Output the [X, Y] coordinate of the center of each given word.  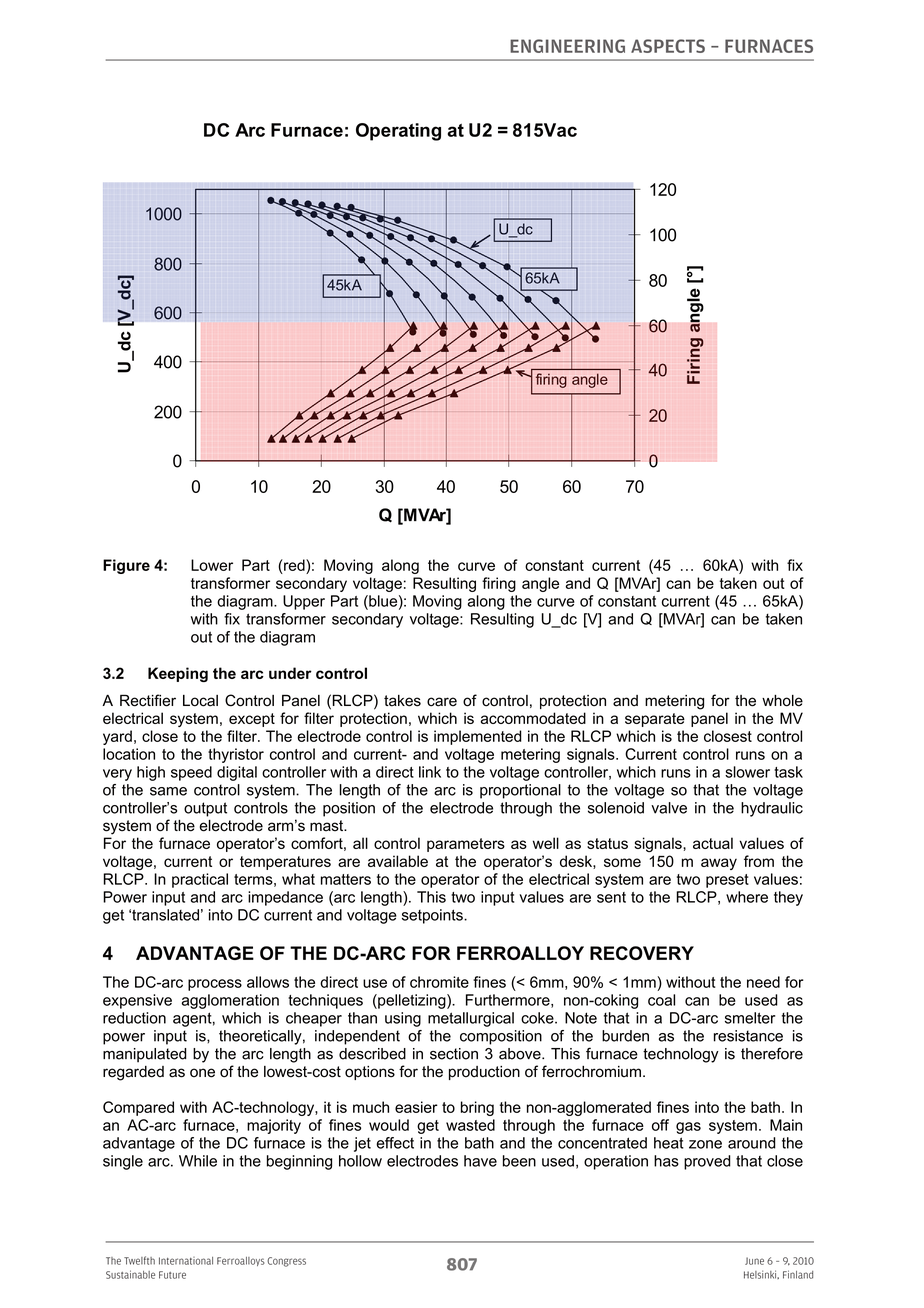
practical [200, 880]
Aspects [668, 46]
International [186, 1261]
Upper [304, 602]
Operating [398, 132]
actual [713, 843]
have [480, 1161]
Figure [126, 566]
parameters [466, 845]
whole [782, 701]
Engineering [567, 46]
